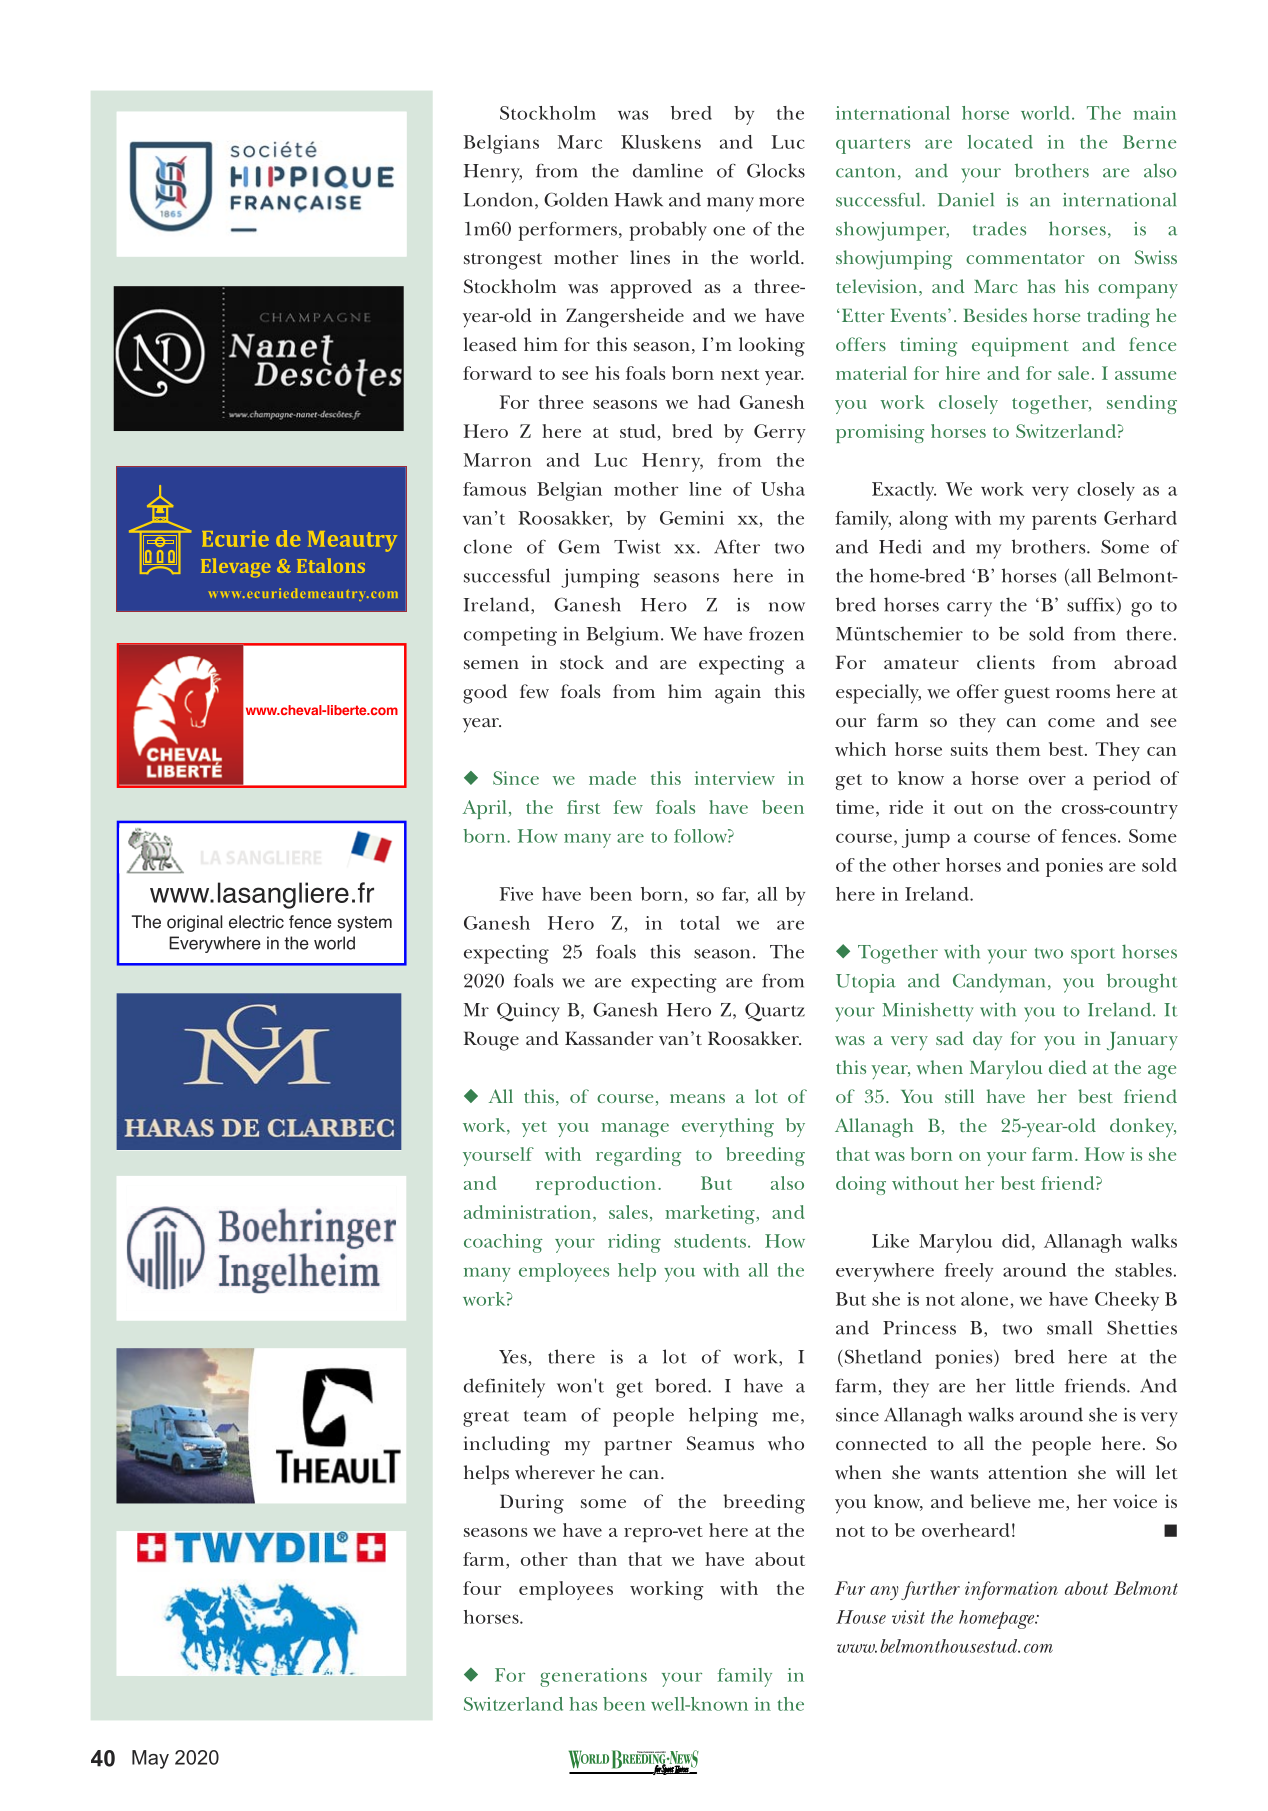  Describe the element at coordinates (150, 1759) in the page. I see `May` at that location.
